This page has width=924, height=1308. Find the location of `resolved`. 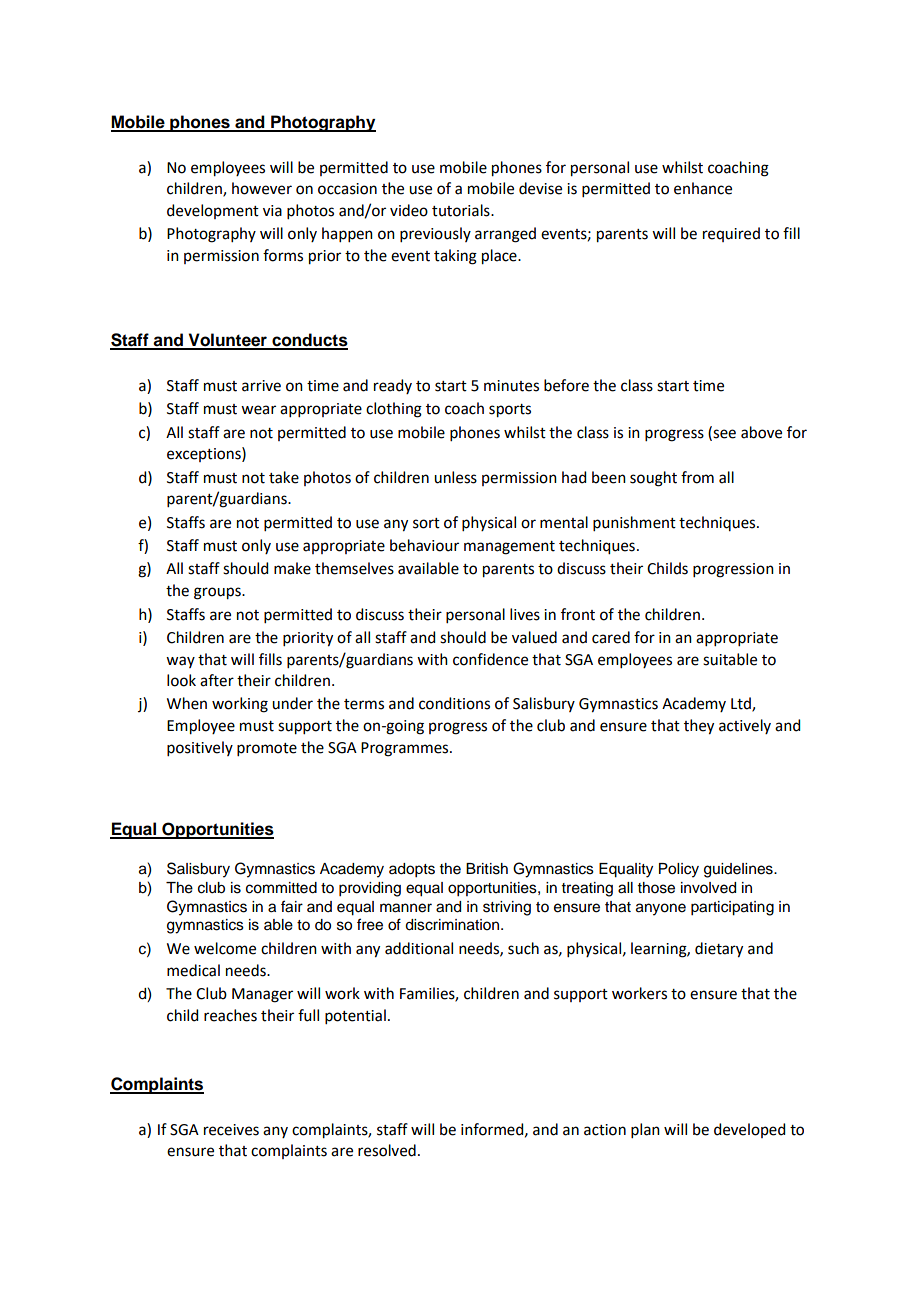

resolved is located at coordinates (387, 1150).
